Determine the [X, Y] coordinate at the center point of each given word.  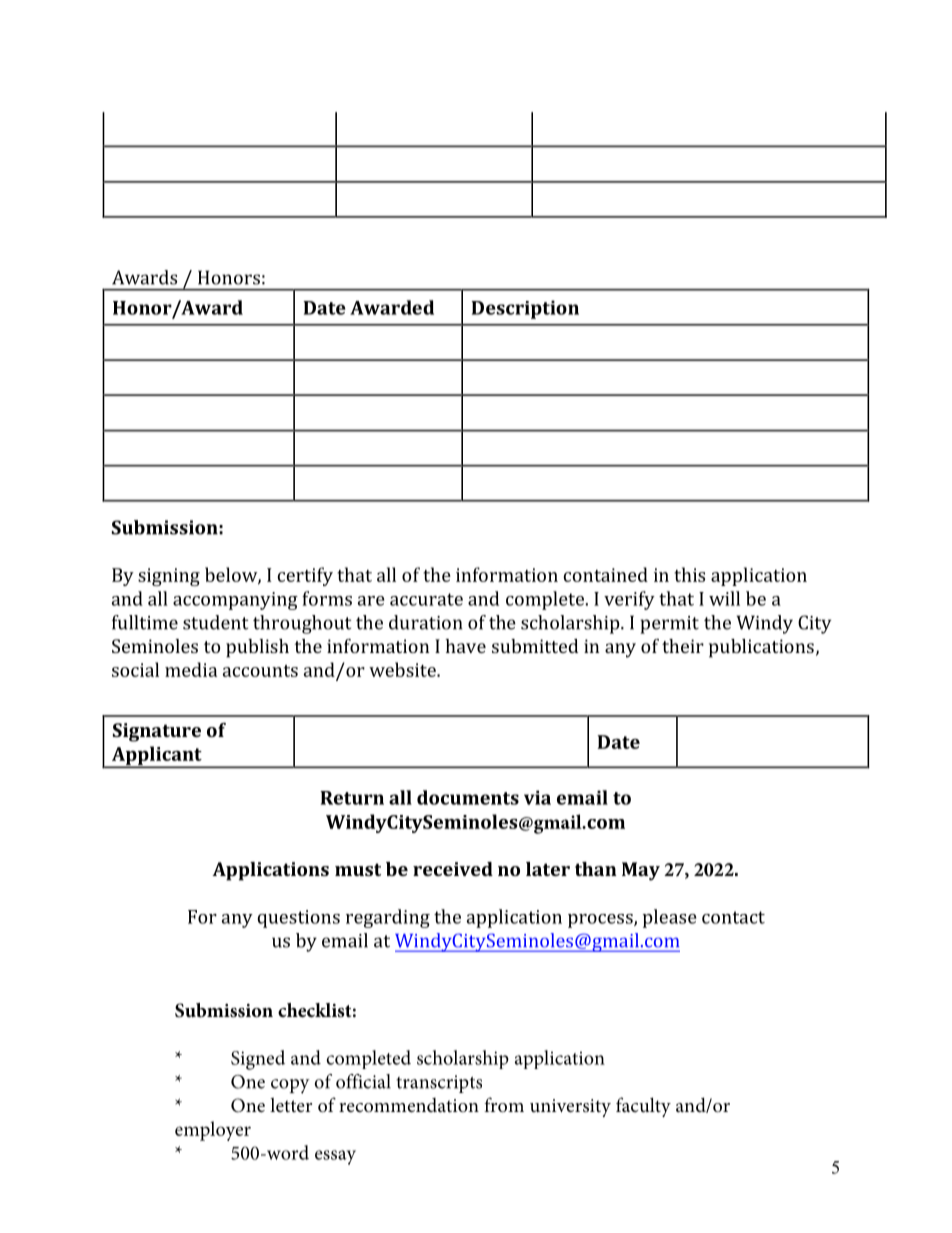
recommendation [409, 1105]
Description [525, 309]
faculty [643, 1107]
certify [305, 576]
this [689, 574]
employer [213, 1131]
